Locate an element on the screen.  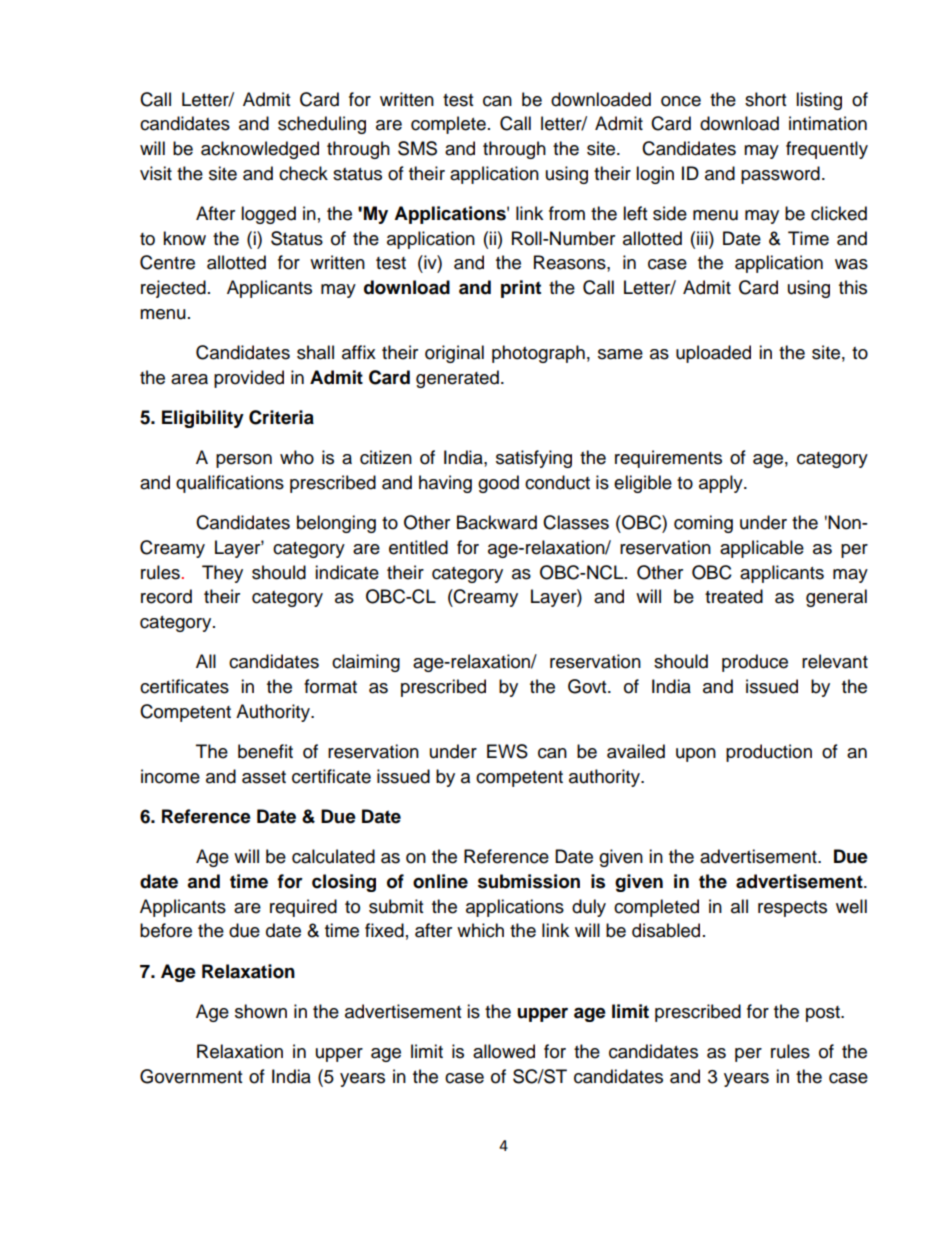
SMS is located at coordinates (417, 148).
